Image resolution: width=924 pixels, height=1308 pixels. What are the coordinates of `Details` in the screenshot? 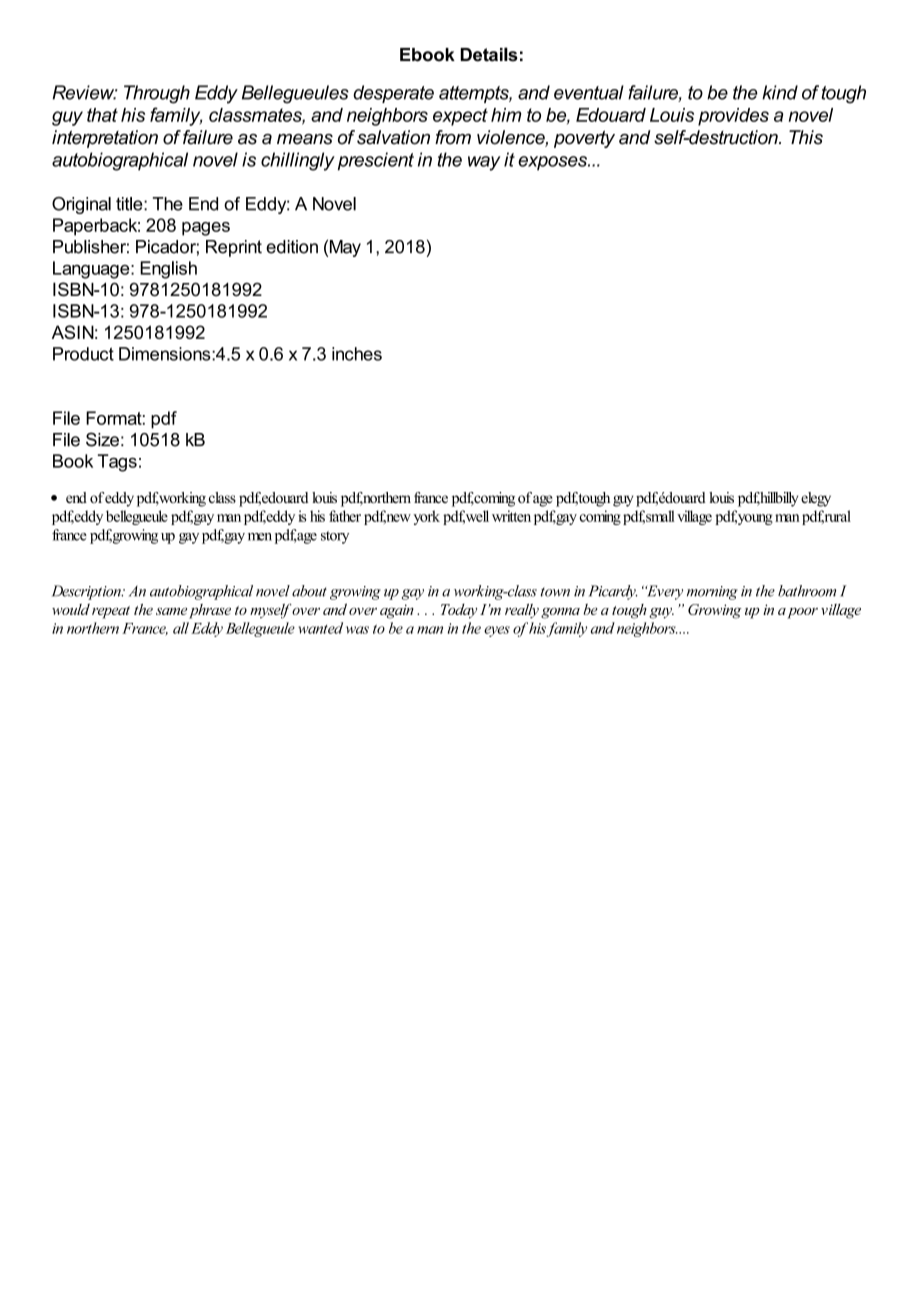 It's located at (489, 54).
